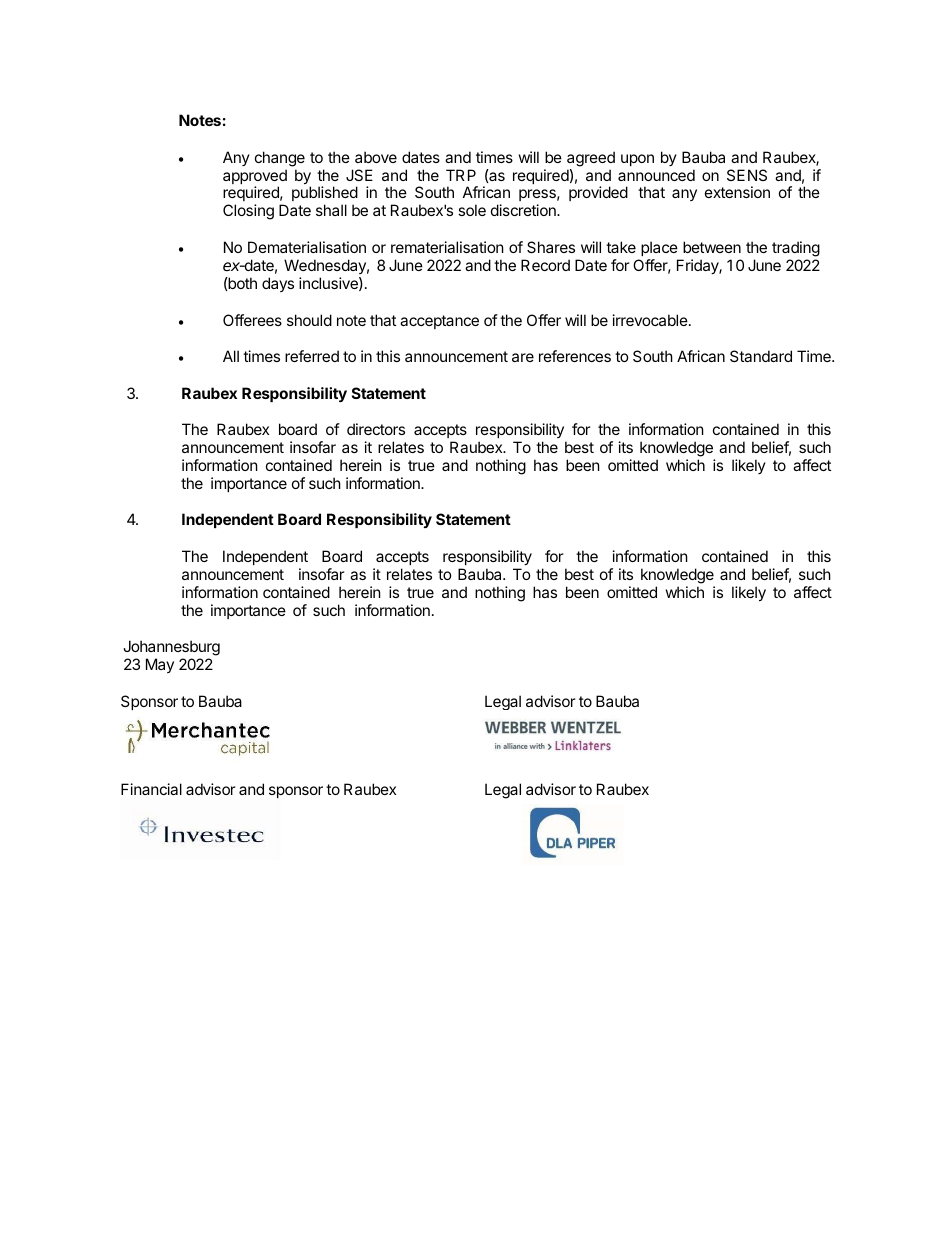  Describe the element at coordinates (255, 178) in the screenshot. I see `approved` at that location.
